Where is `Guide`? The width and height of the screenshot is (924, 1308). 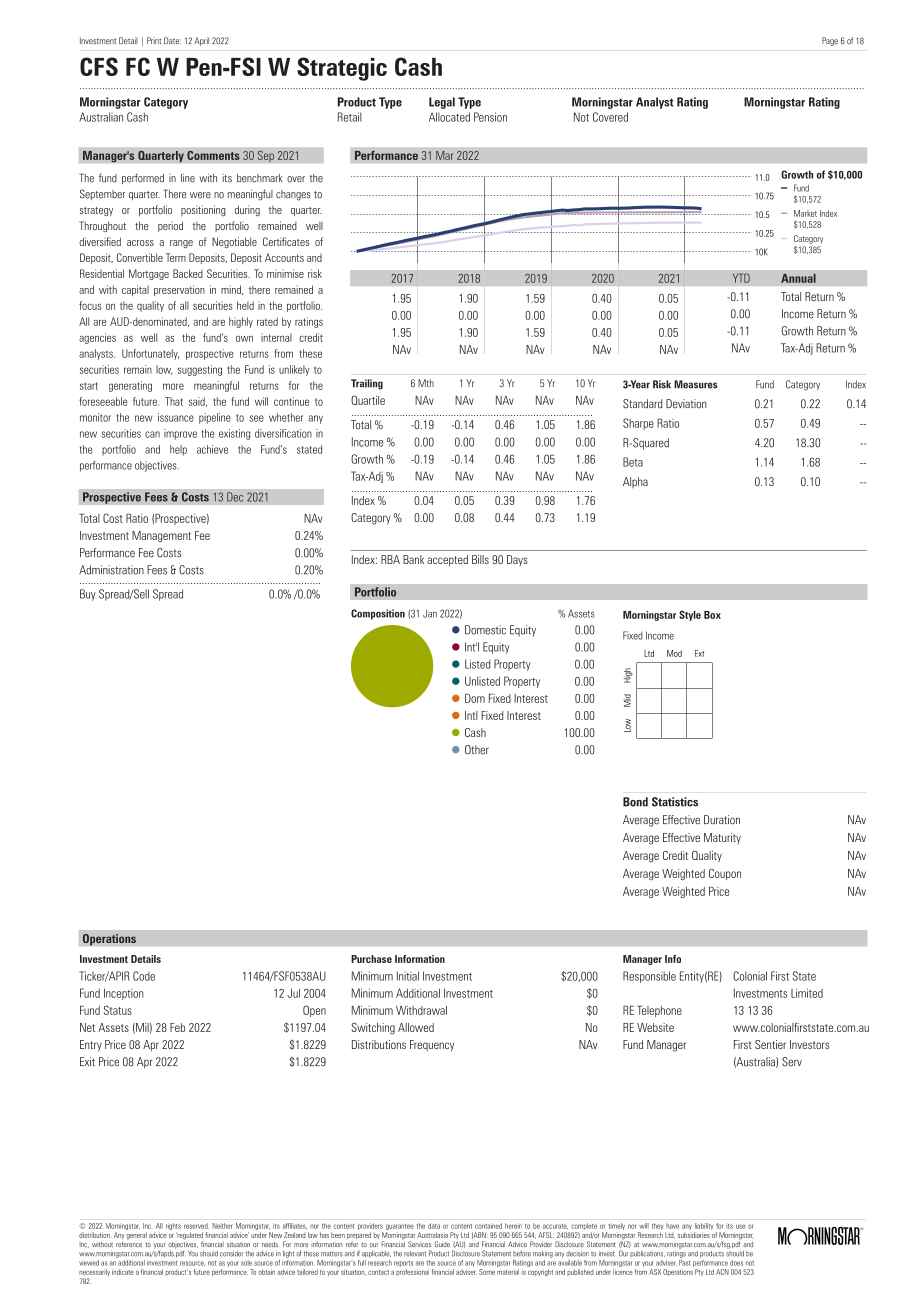
Guide is located at coordinates (442, 1244).
